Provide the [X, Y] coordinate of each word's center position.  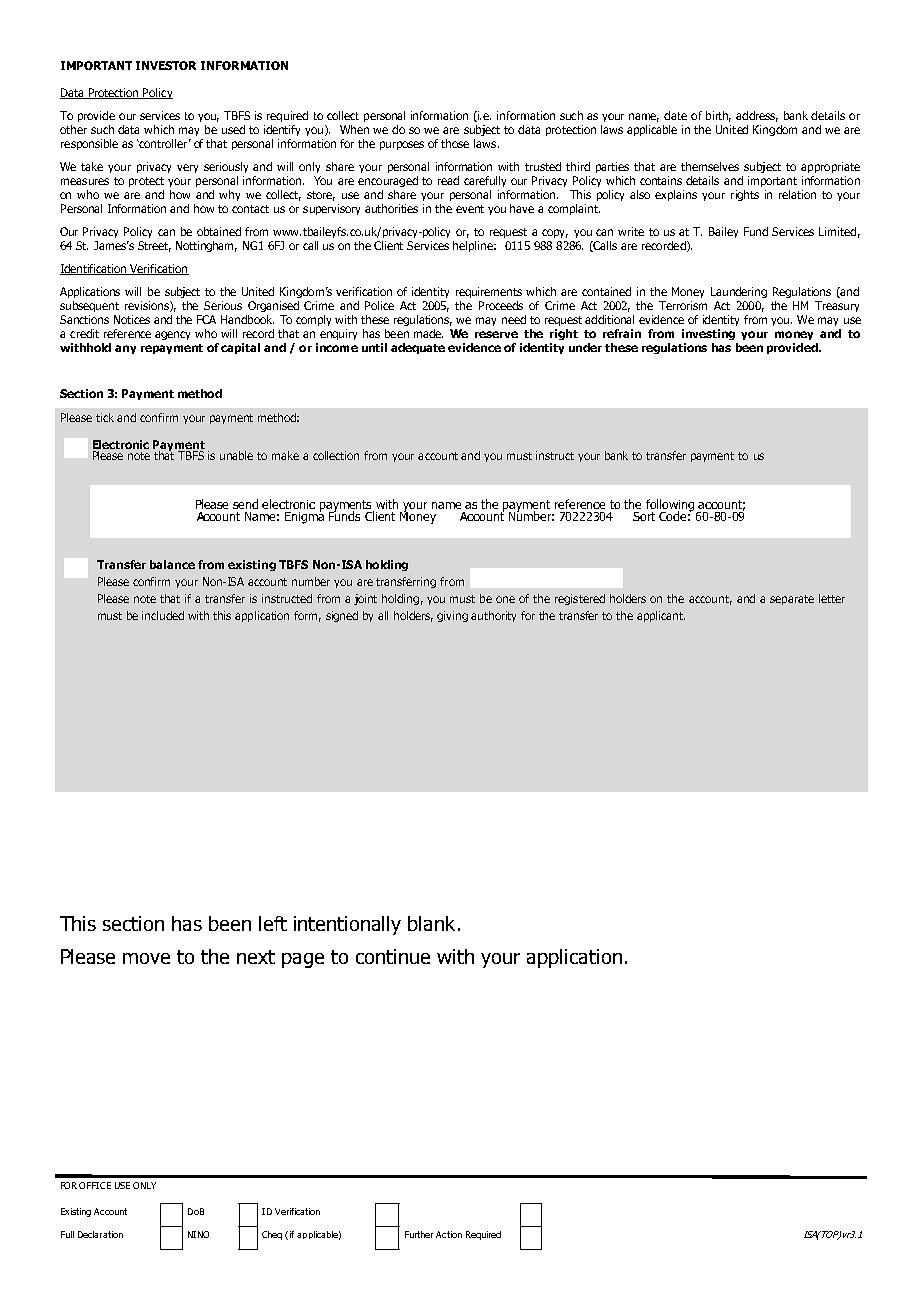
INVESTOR [166, 65]
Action [449, 1234]
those [455, 143]
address [757, 116]
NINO [198, 1234]
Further [419, 1234]
